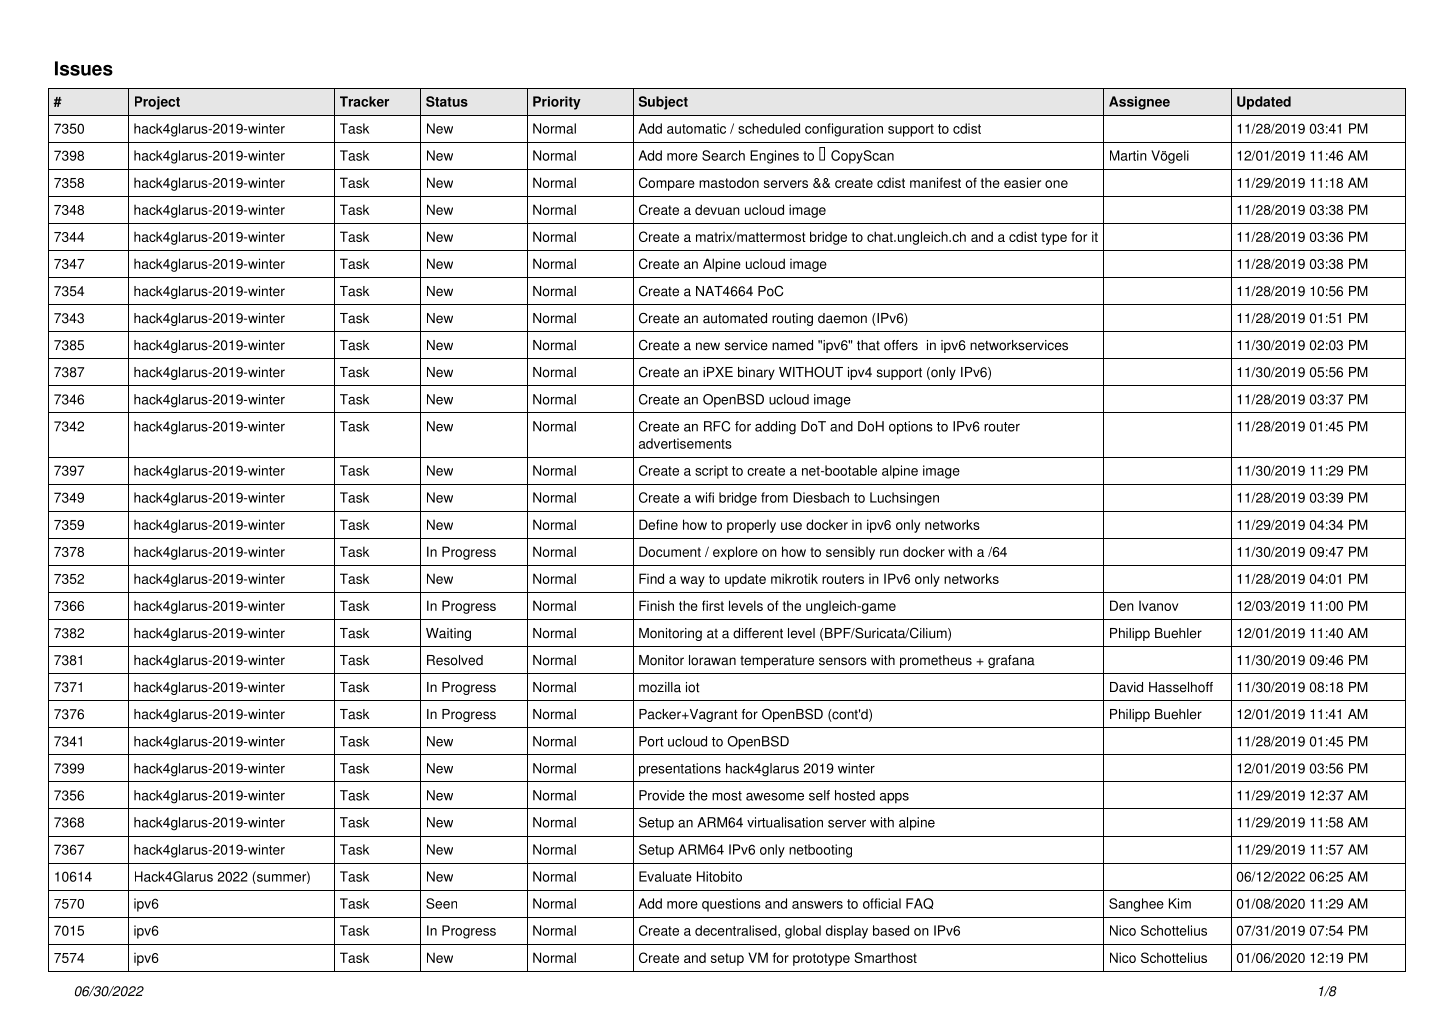 Image resolution: width=1454 pixels, height=1028 pixels. I want to click on run, so click(889, 553).
